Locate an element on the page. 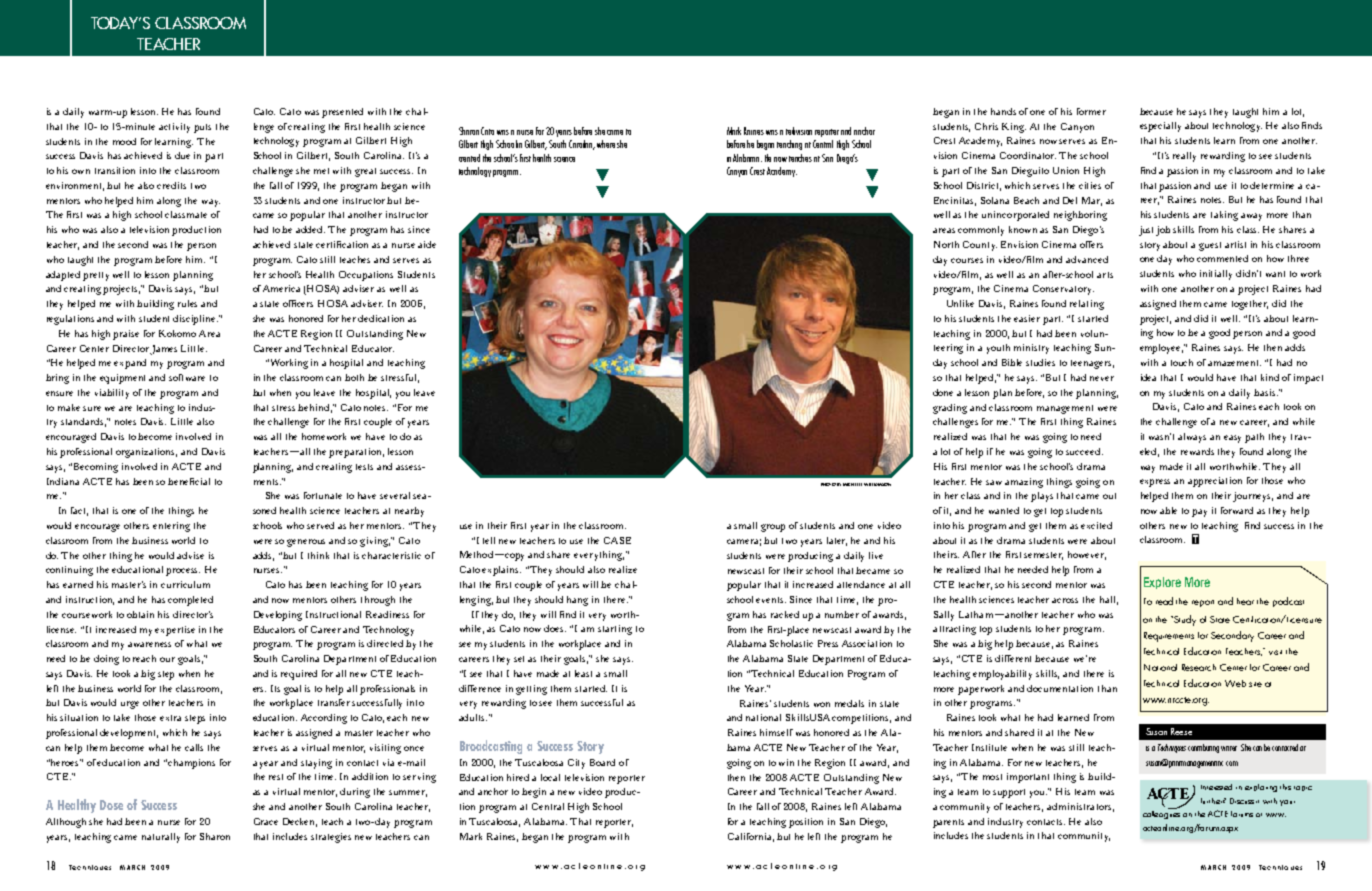 This document has height=891, width=1372. curriculum is located at coordinates (185, 584).
